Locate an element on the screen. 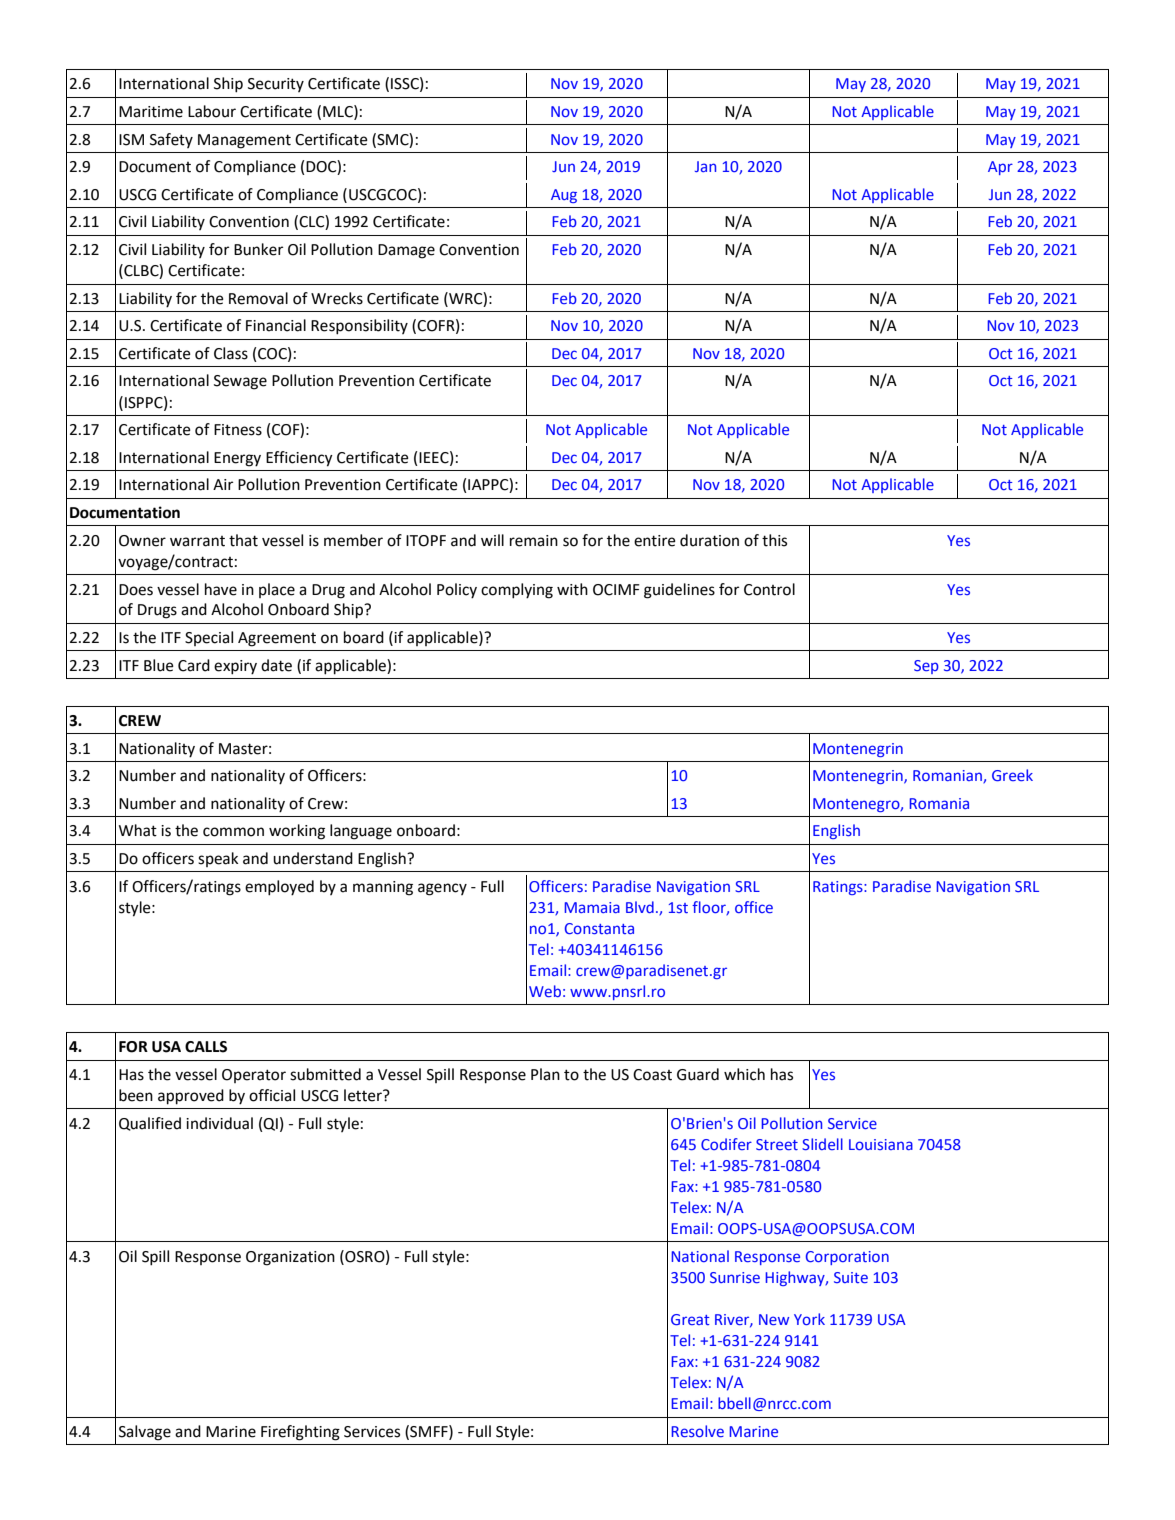 This screenshot has height=1520, width=1175. remain is located at coordinates (534, 541).
